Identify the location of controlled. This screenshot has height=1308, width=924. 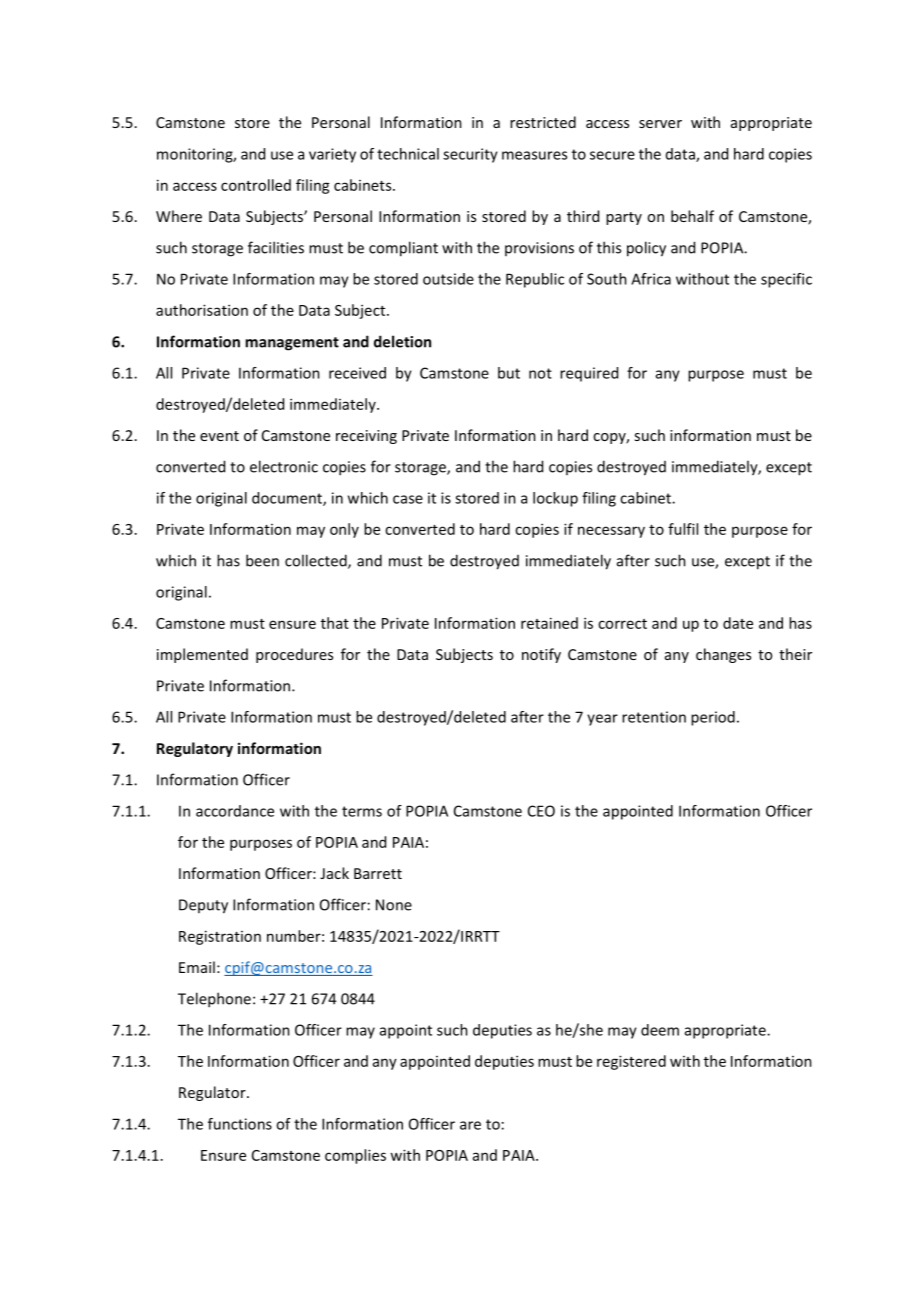
(256, 185).
